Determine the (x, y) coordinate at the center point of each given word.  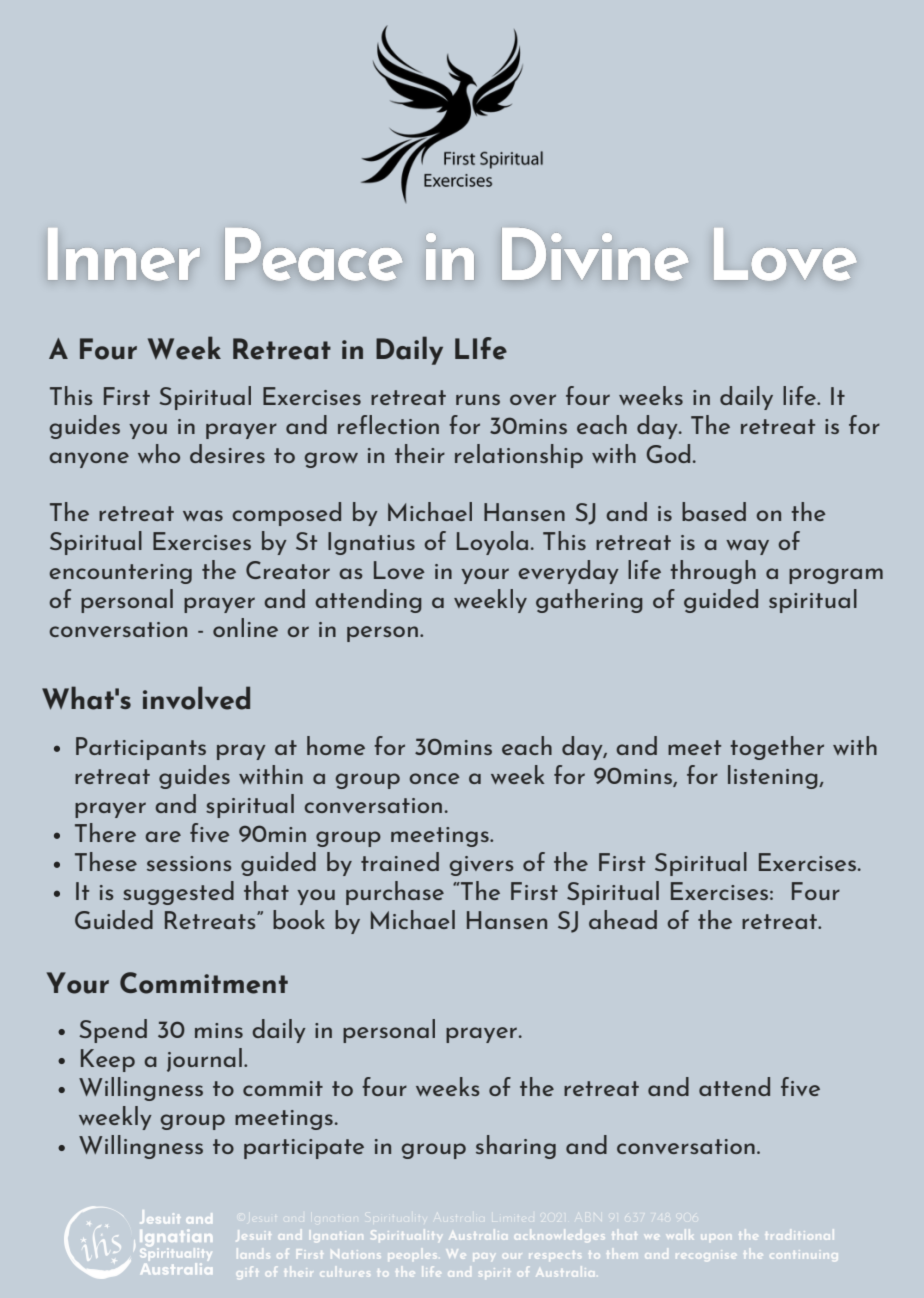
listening (774, 777)
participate (304, 1149)
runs (478, 399)
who (159, 453)
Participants (141, 748)
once (434, 778)
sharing (516, 1147)
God (668, 453)
